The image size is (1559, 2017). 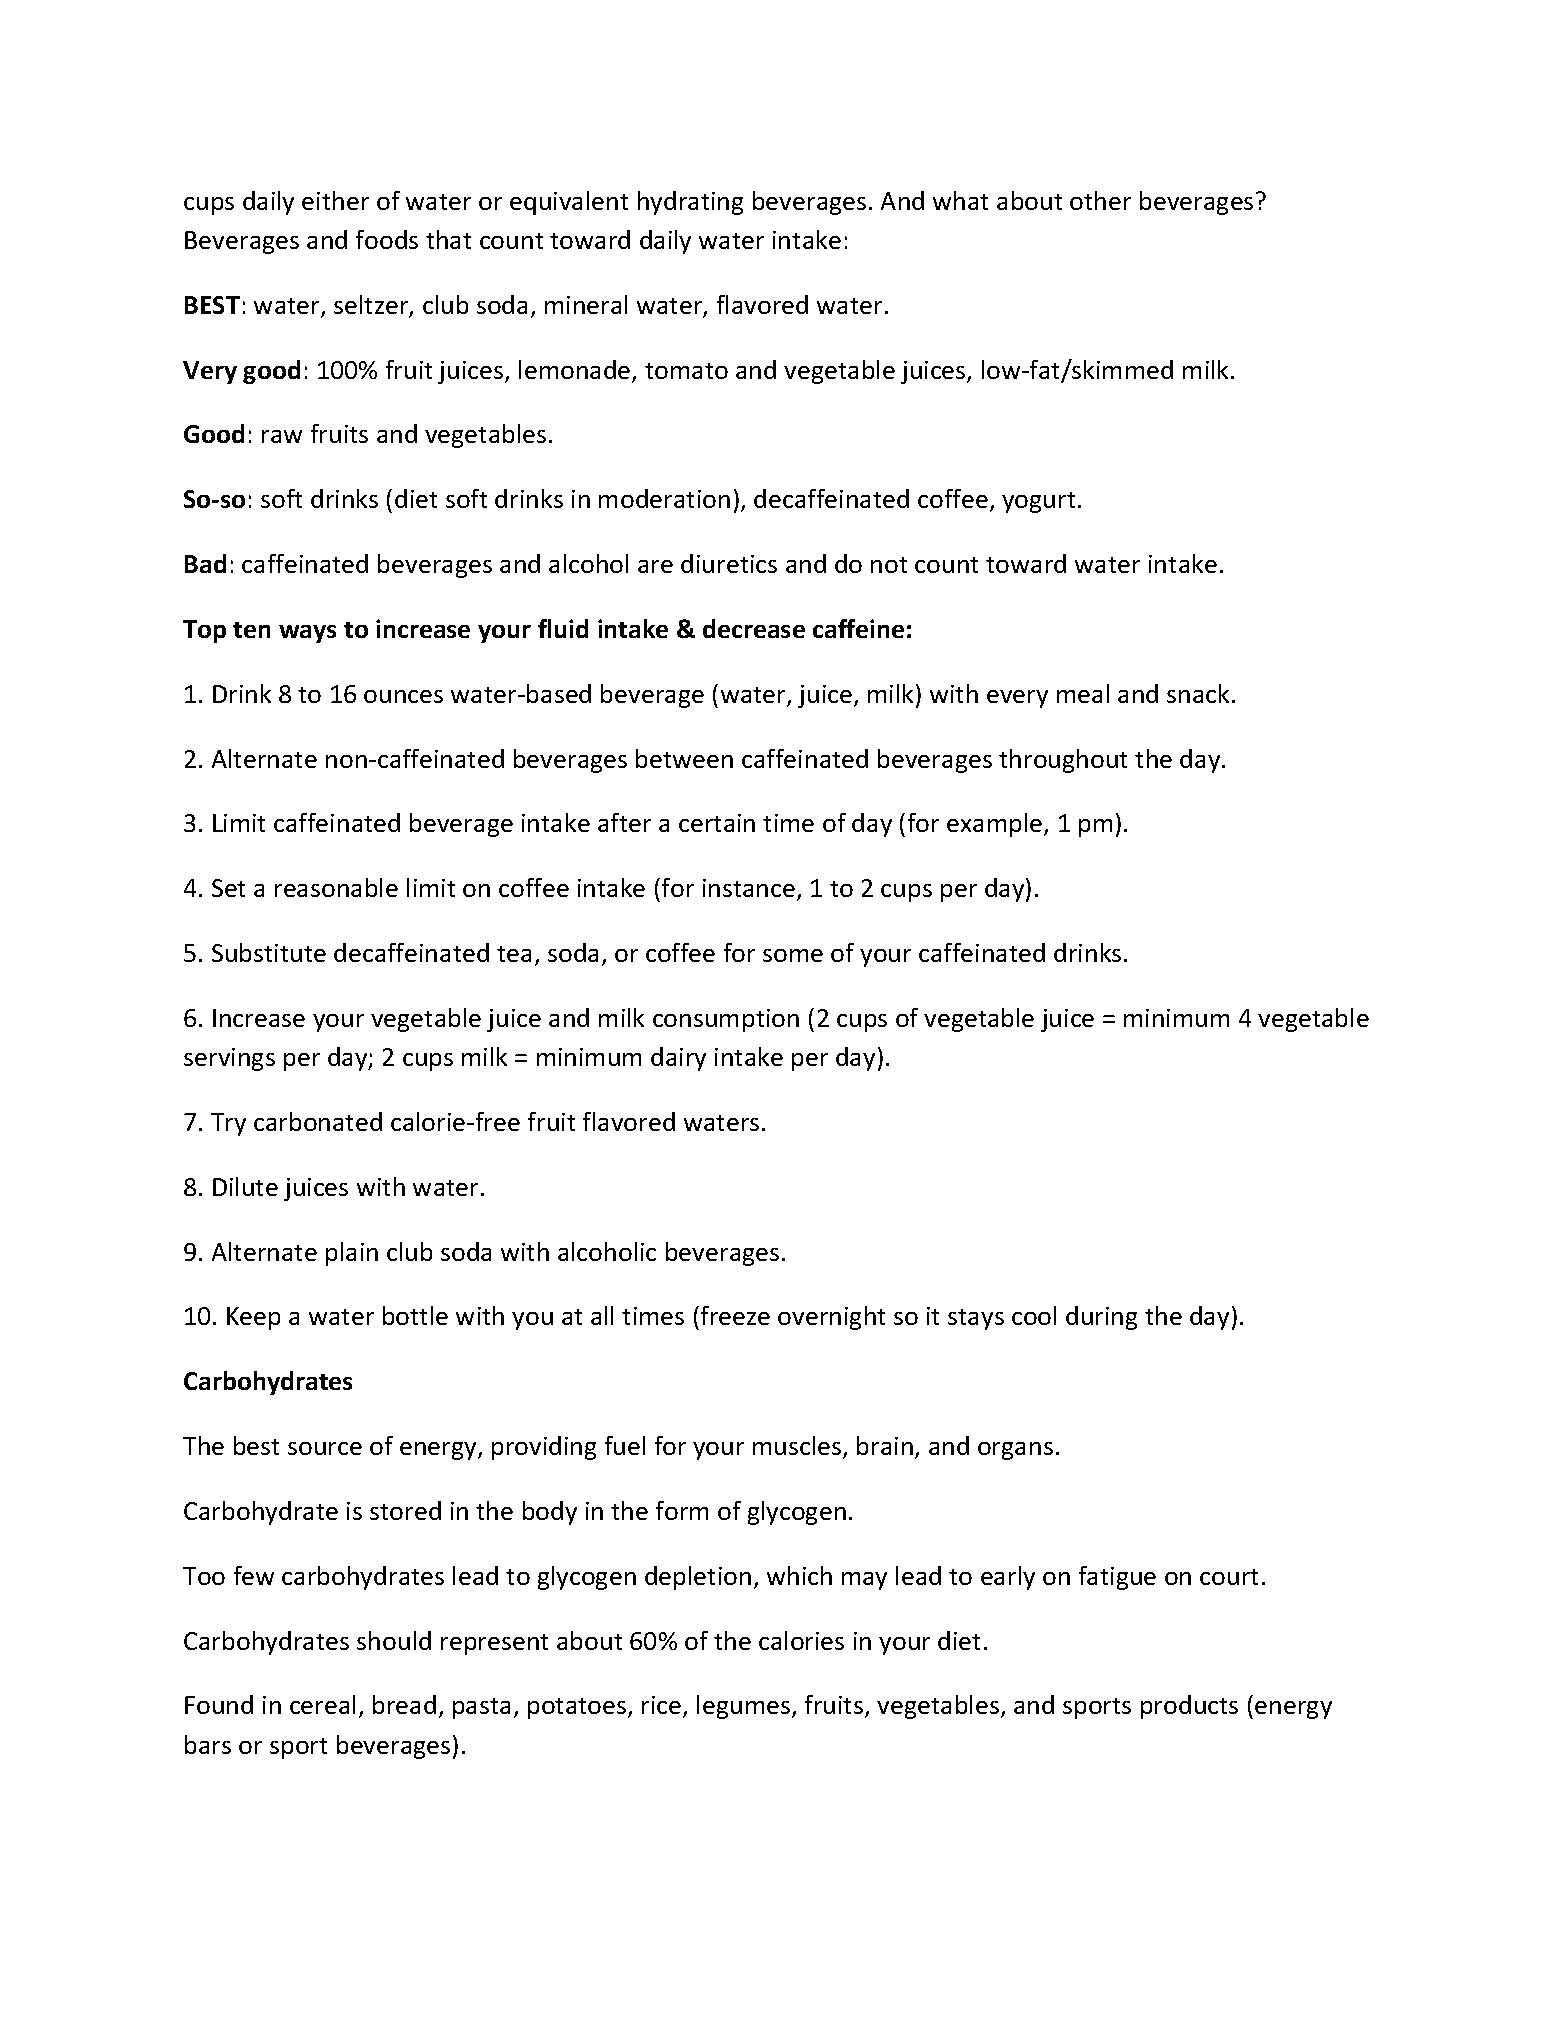 I want to click on Substitute, so click(x=269, y=952).
